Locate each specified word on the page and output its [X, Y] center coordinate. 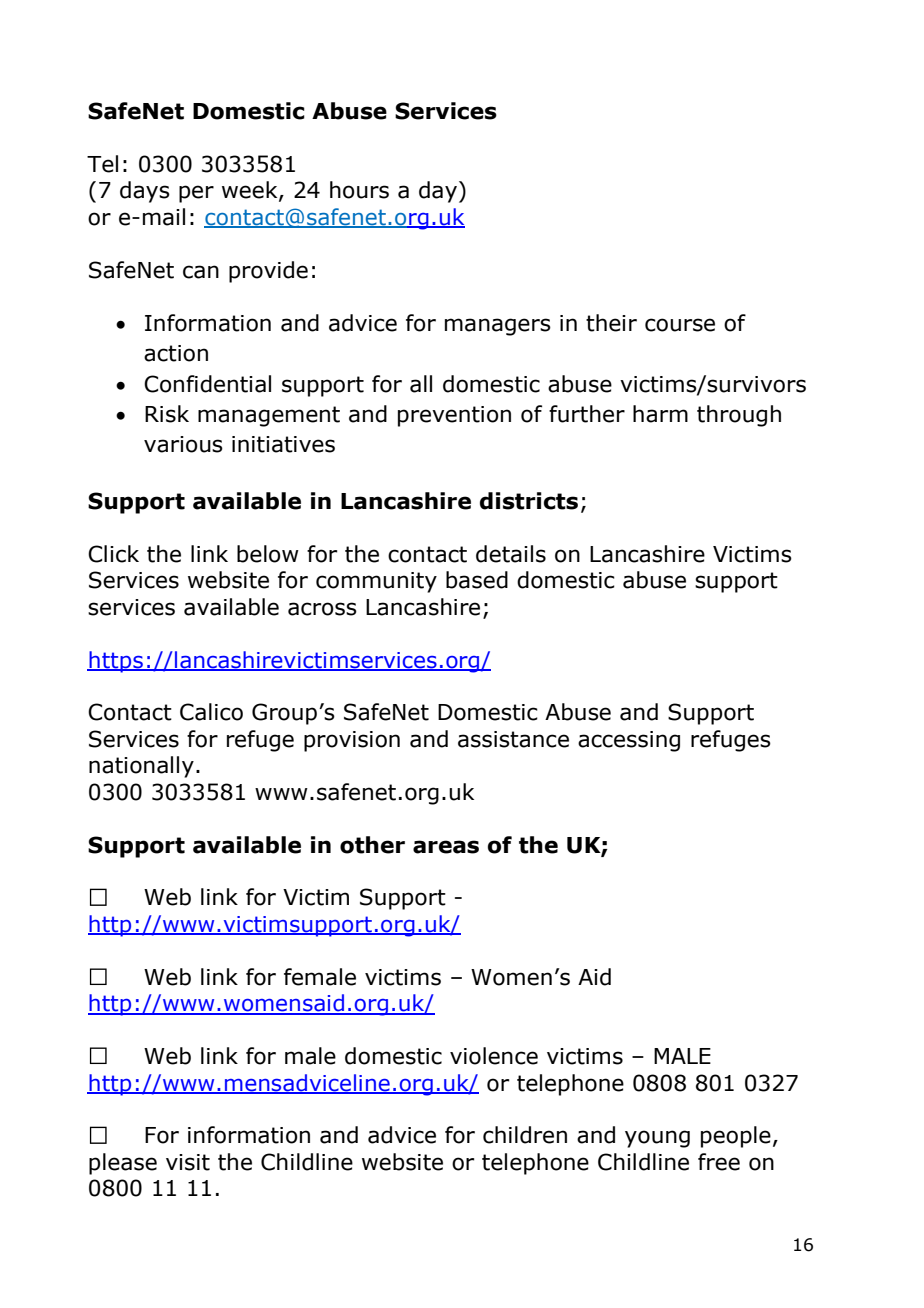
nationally [141, 767]
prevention [454, 416]
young [657, 1139]
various [183, 444]
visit [188, 1162]
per [196, 194]
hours [359, 190]
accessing [629, 741]
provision [352, 741]
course [680, 325]
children [525, 1135]
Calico [211, 712]
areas [446, 847]
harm [660, 414]
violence [494, 1056]
